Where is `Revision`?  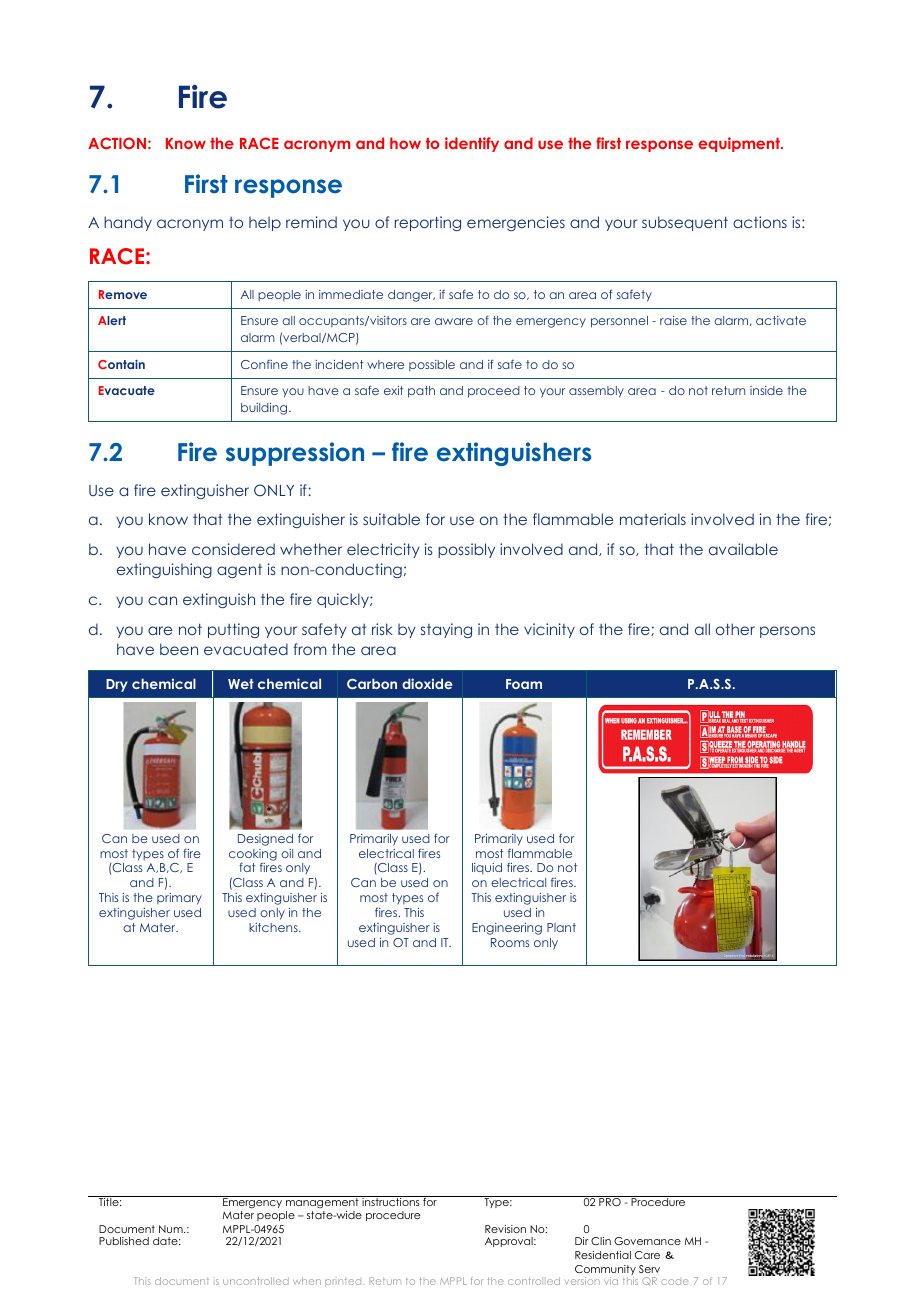
Revision is located at coordinates (505, 1229).
